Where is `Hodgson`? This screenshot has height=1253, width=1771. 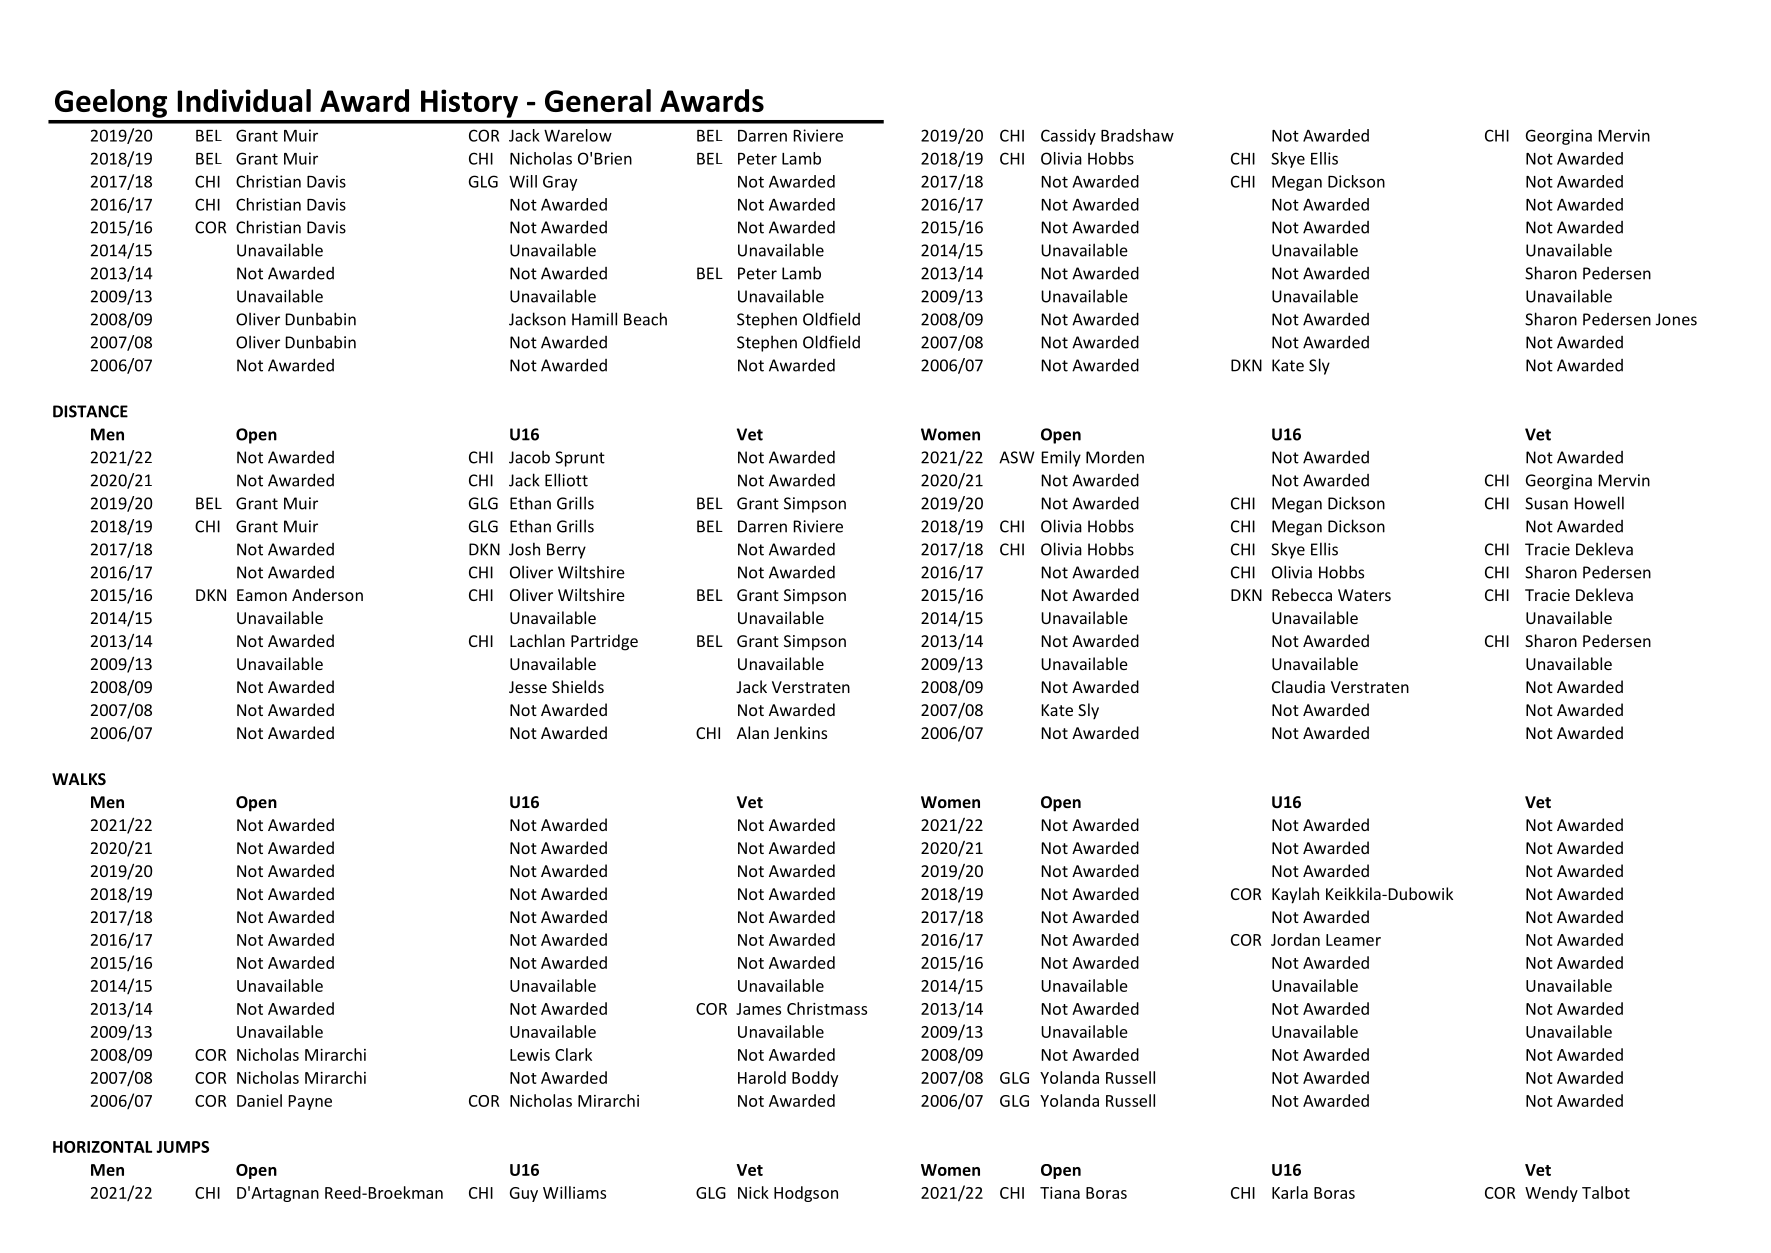 Hodgson is located at coordinates (806, 1194).
